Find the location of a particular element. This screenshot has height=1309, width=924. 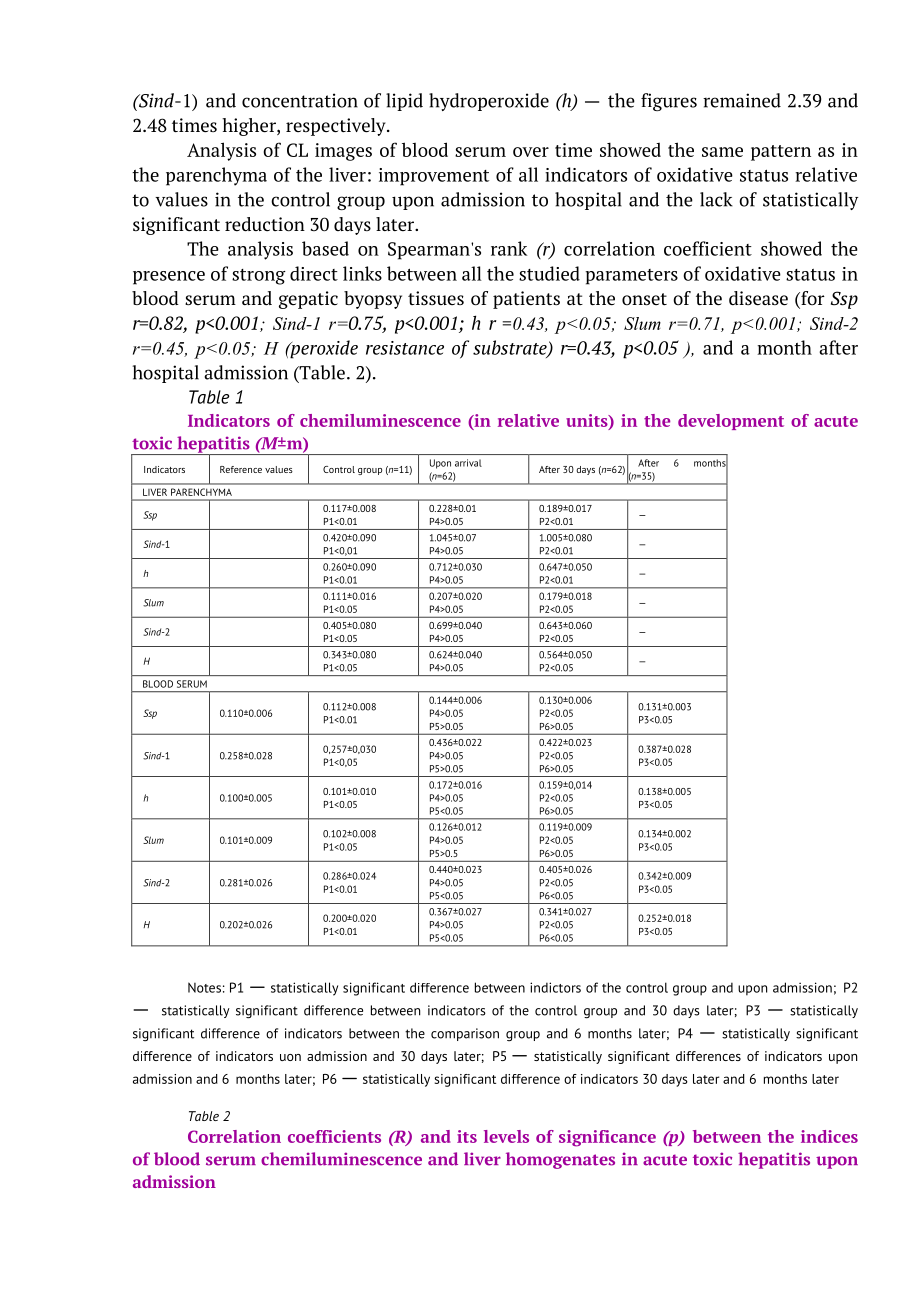

development is located at coordinates (731, 422).
